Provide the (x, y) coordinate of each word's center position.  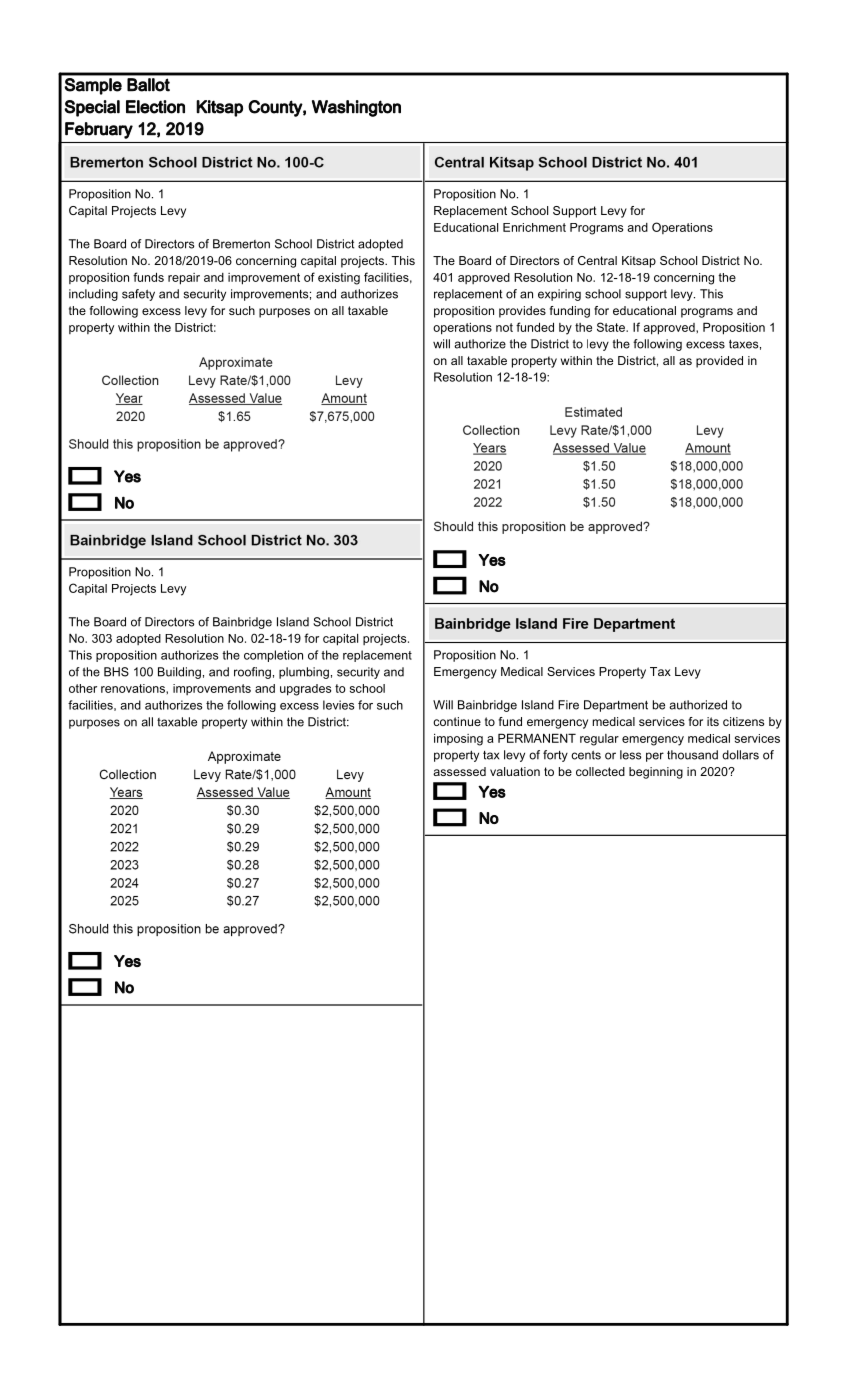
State (612, 327)
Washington (356, 108)
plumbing (304, 673)
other (83, 688)
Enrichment (534, 227)
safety (138, 295)
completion (273, 656)
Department (616, 706)
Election (155, 107)
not (504, 327)
